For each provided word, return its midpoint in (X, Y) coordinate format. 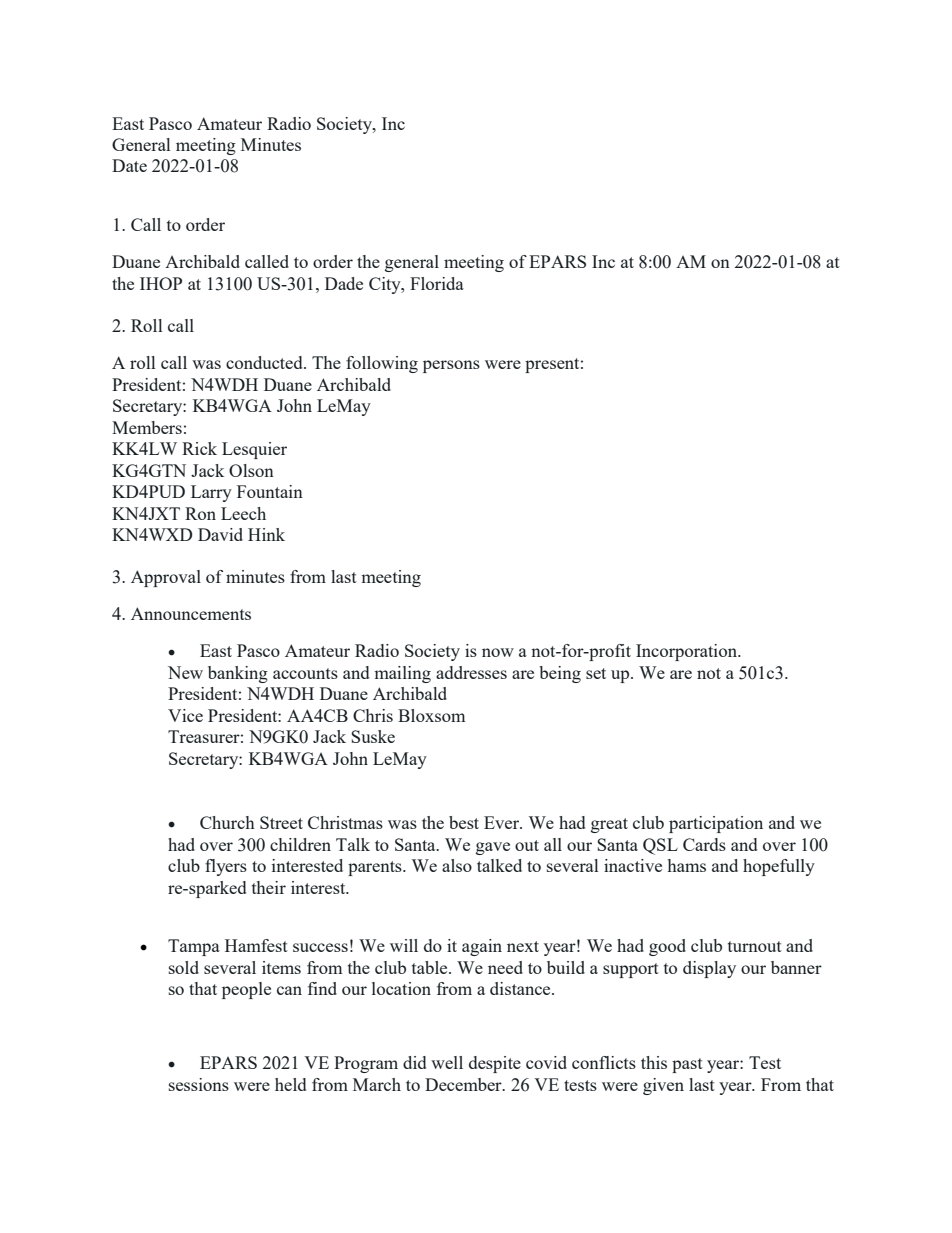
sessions (199, 1084)
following (382, 364)
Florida (437, 283)
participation (716, 824)
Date (129, 165)
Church (227, 822)
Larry (211, 493)
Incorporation (688, 652)
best (464, 822)
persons (451, 366)
